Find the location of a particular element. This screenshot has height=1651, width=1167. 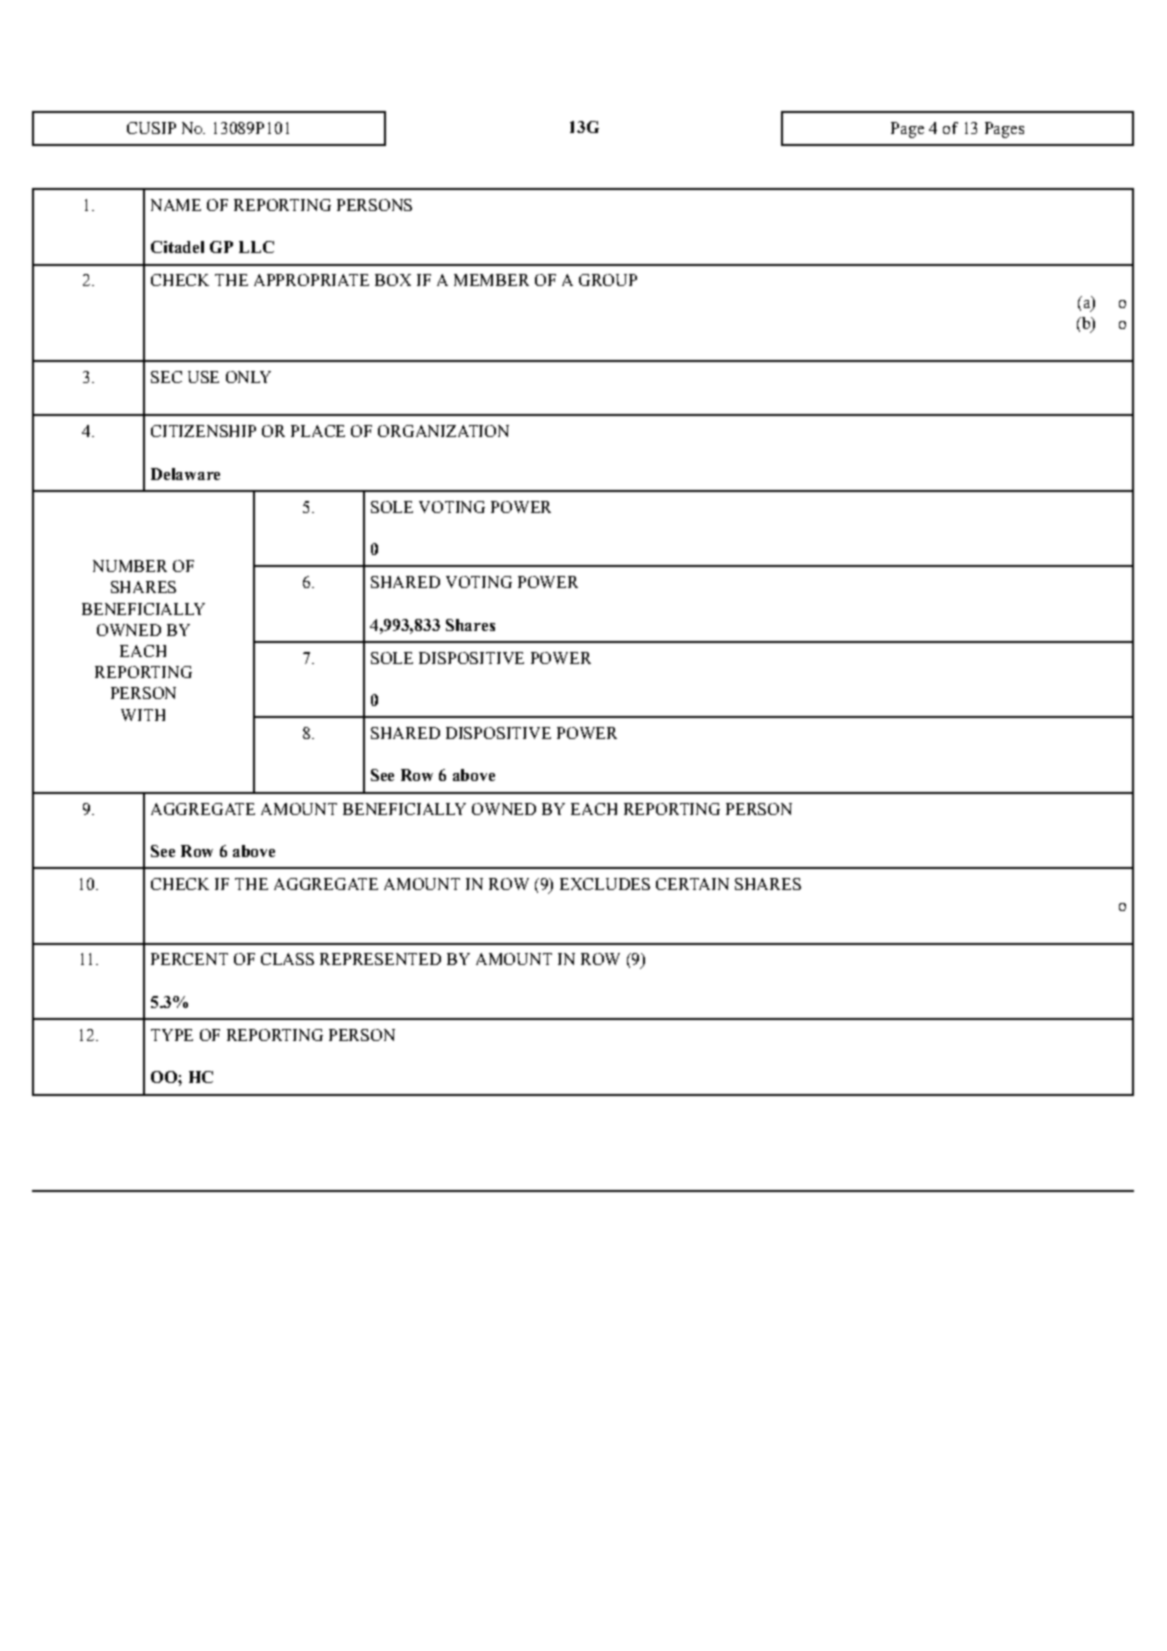

TYPE is located at coordinates (172, 1035).
